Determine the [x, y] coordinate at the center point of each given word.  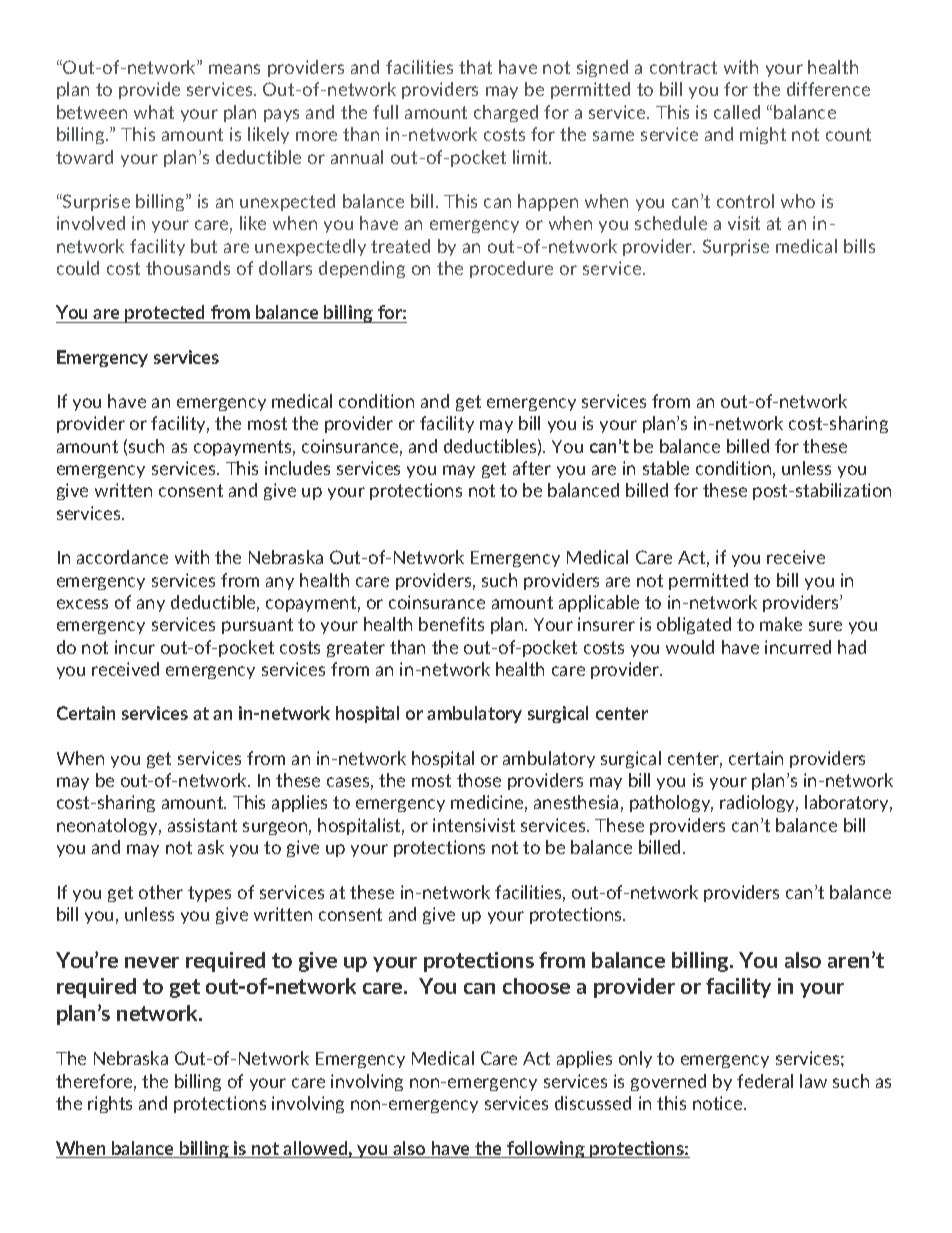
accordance [122, 557]
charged [506, 113]
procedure [511, 269]
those [479, 780]
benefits [451, 624]
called [737, 112]
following [546, 1149]
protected [166, 314]
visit [744, 223]
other [161, 892]
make [781, 624]
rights [110, 1104]
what [154, 112]
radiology [759, 803]
